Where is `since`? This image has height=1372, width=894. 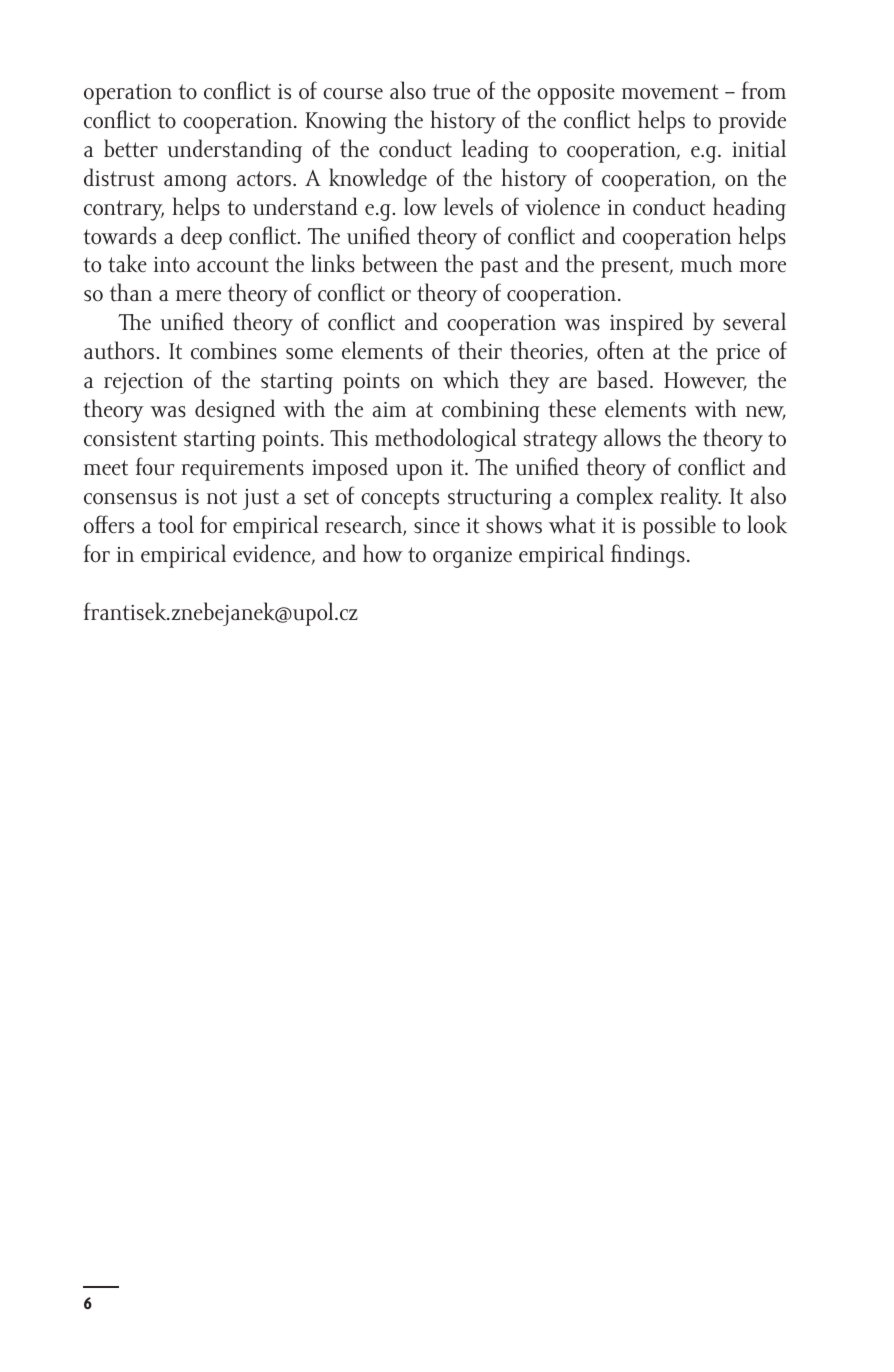 since is located at coordinates (437, 526).
